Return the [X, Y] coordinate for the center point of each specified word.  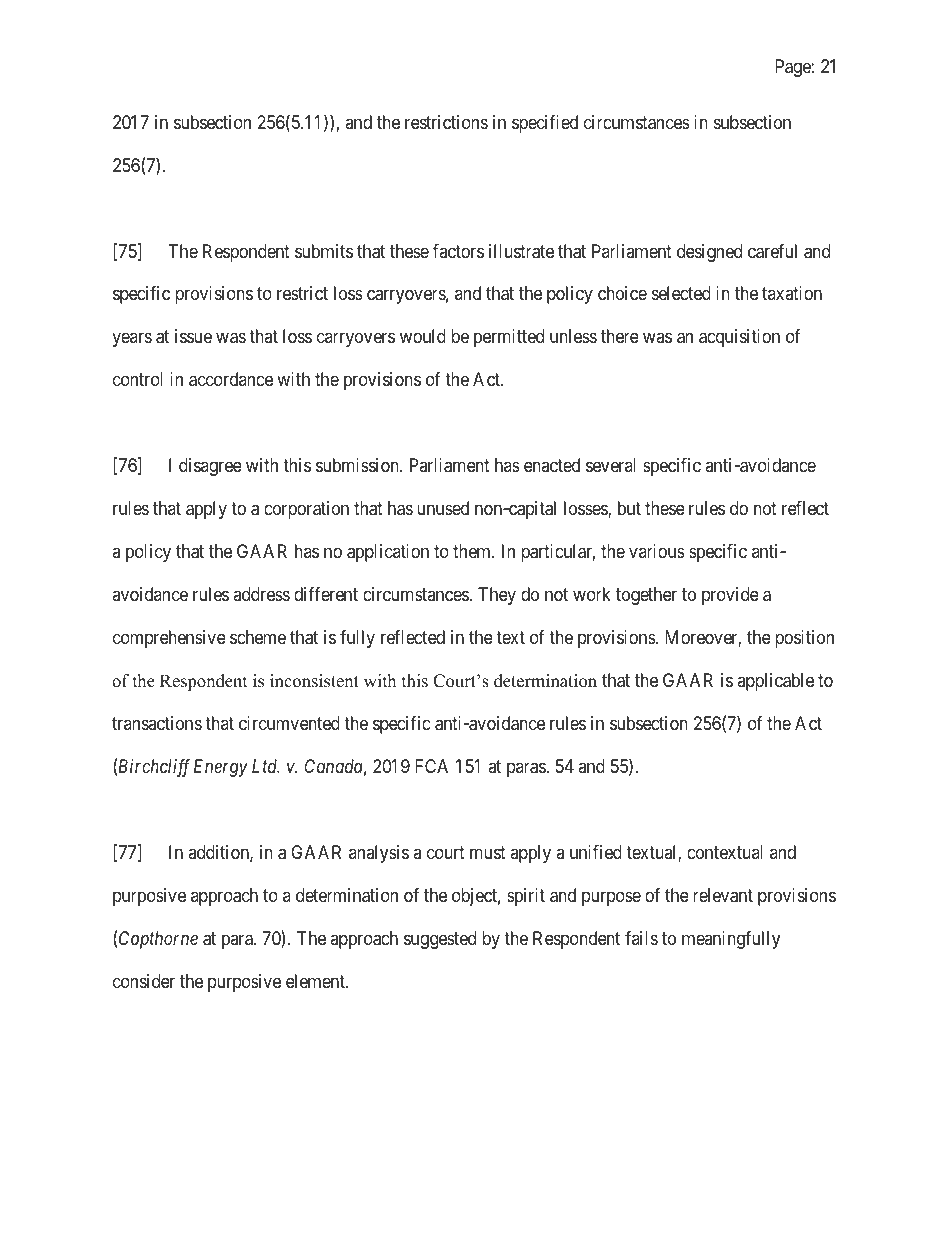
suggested [440, 940]
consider [144, 981]
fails [641, 938]
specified [545, 124]
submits [324, 251]
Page [793, 68]
